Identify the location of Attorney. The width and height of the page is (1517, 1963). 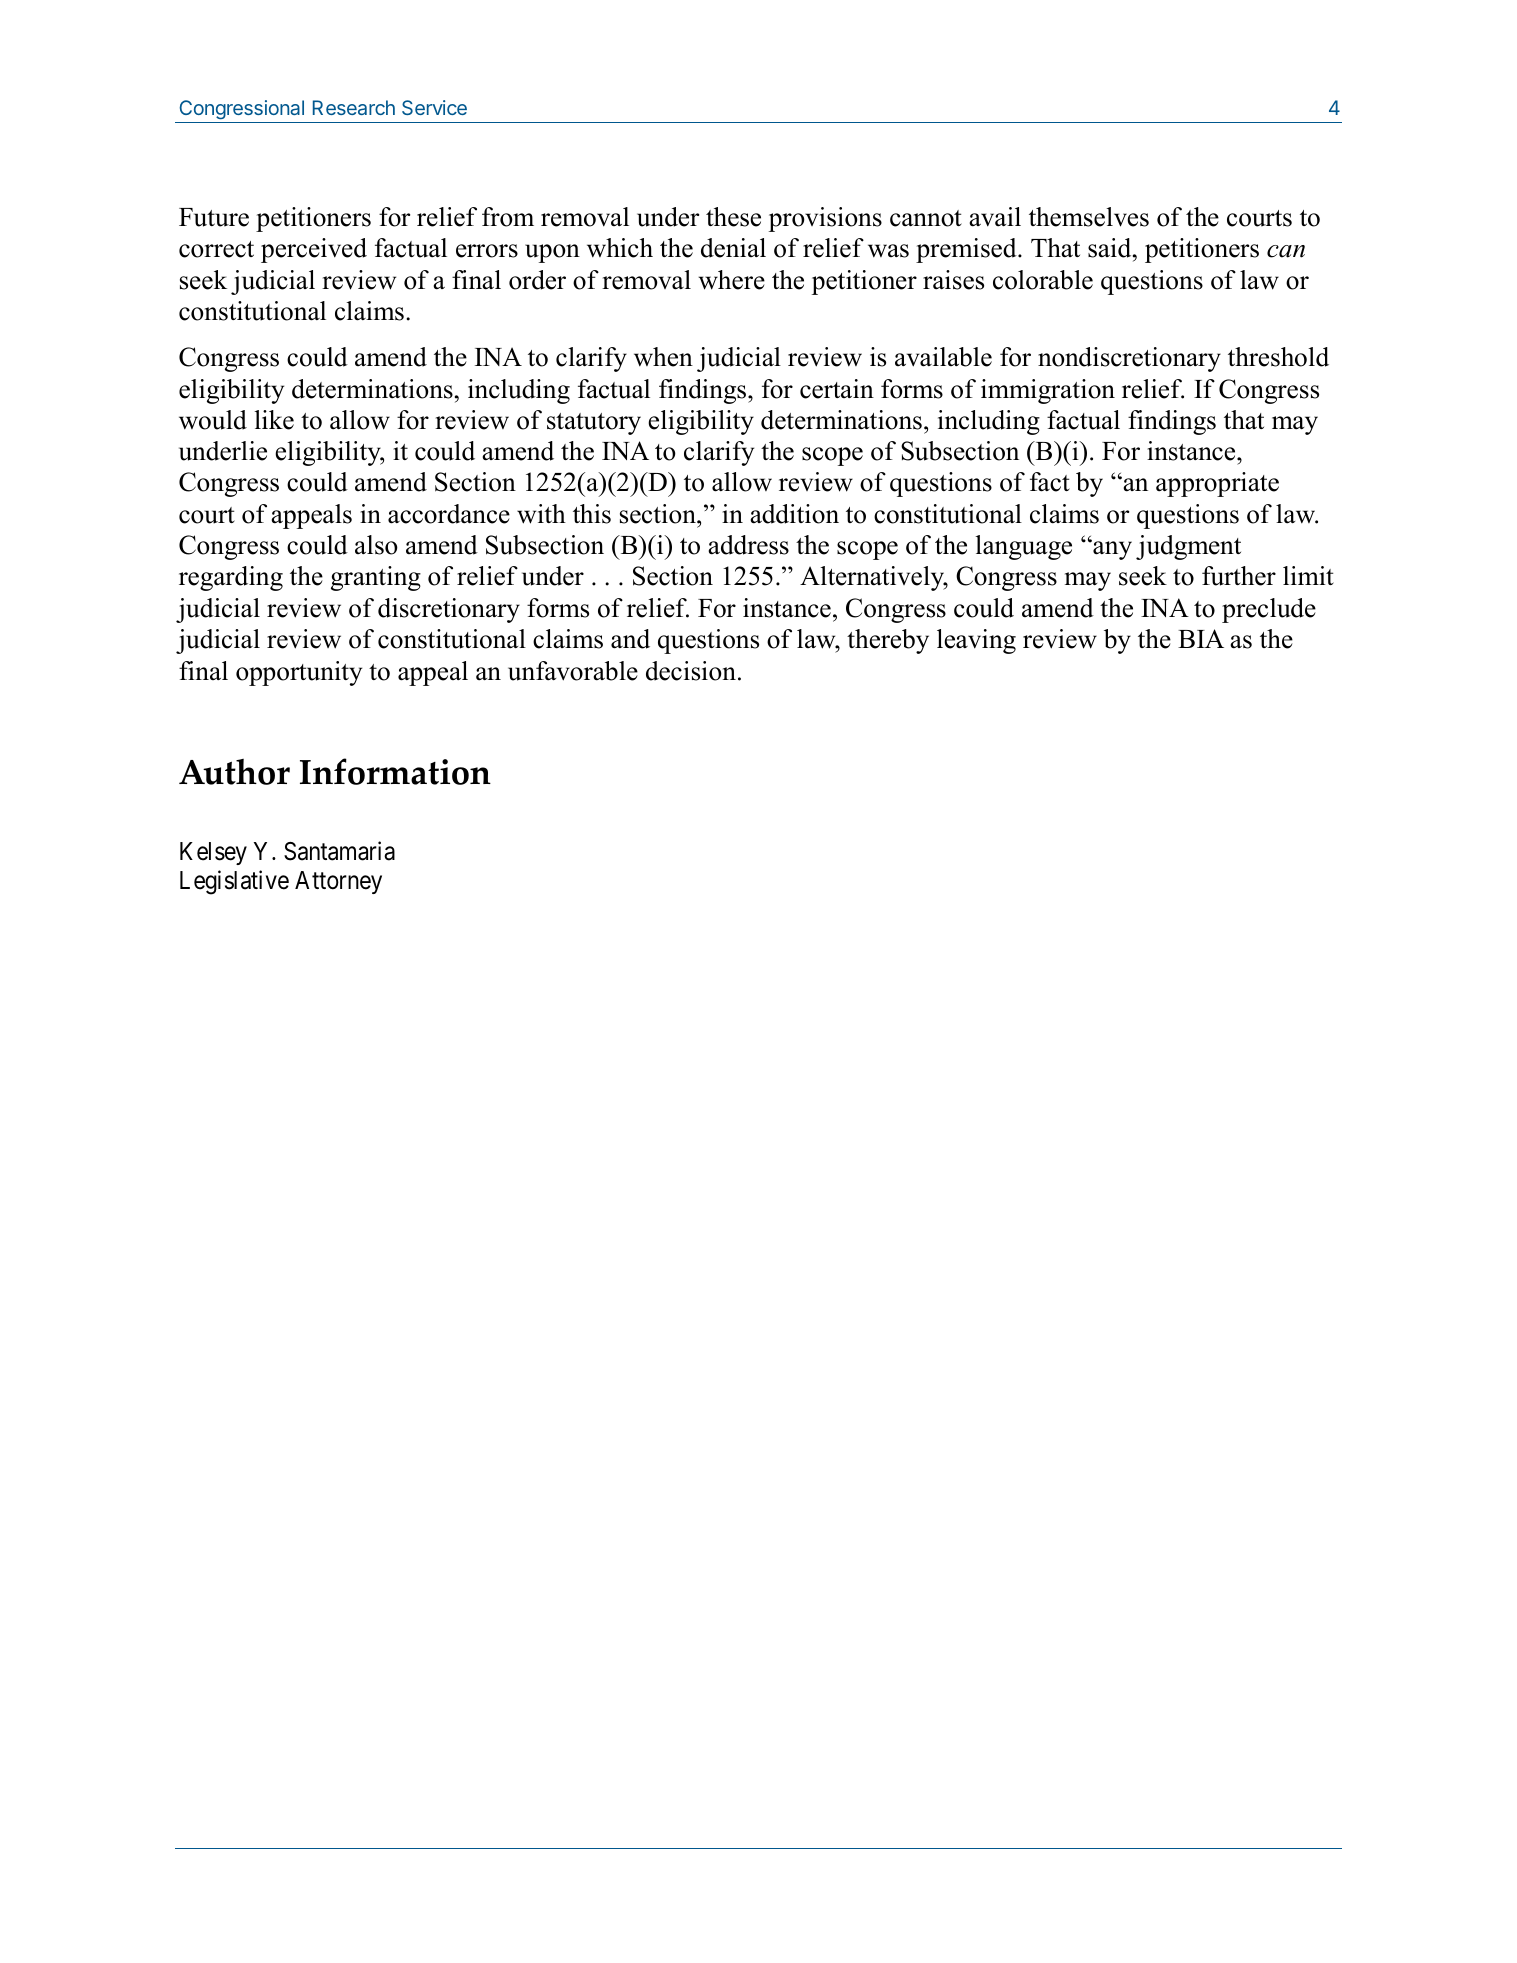
(338, 882).
